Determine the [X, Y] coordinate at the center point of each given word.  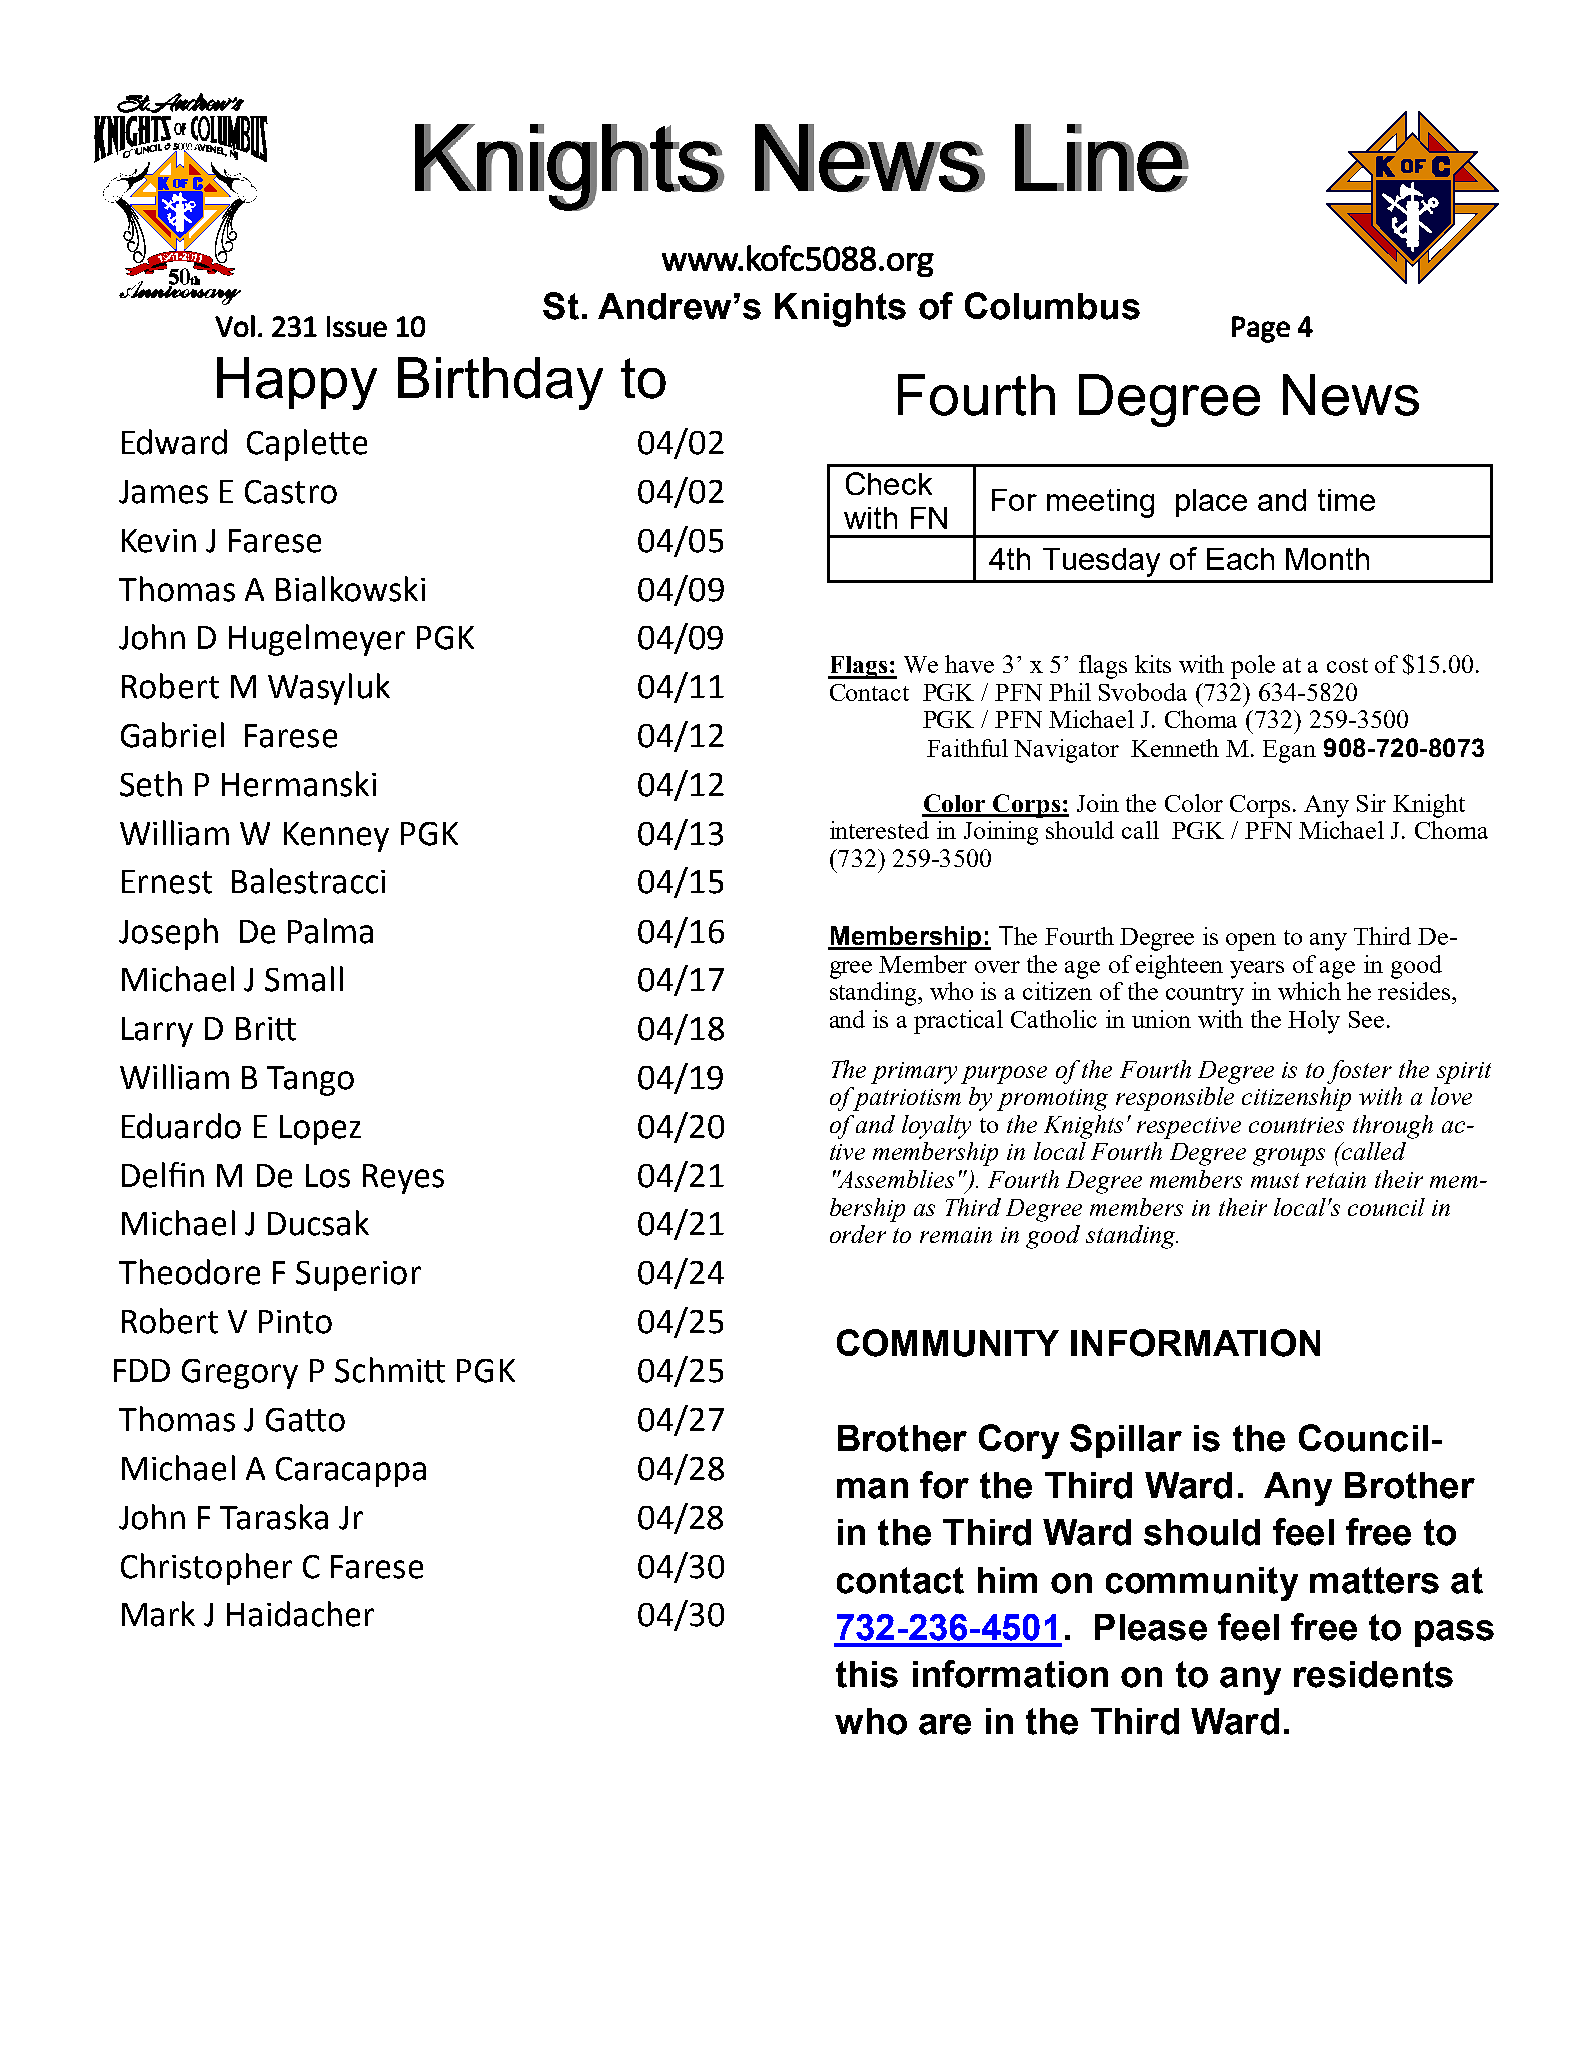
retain [1336, 1180]
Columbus [1052, 306]
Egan [1289, 751]
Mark [158, 1614]
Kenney [336, 837]
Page [1261, 329]
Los [328, 1176]
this [867, 1674]
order [858, 1234]
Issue [357, 326]
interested [879, 830]
